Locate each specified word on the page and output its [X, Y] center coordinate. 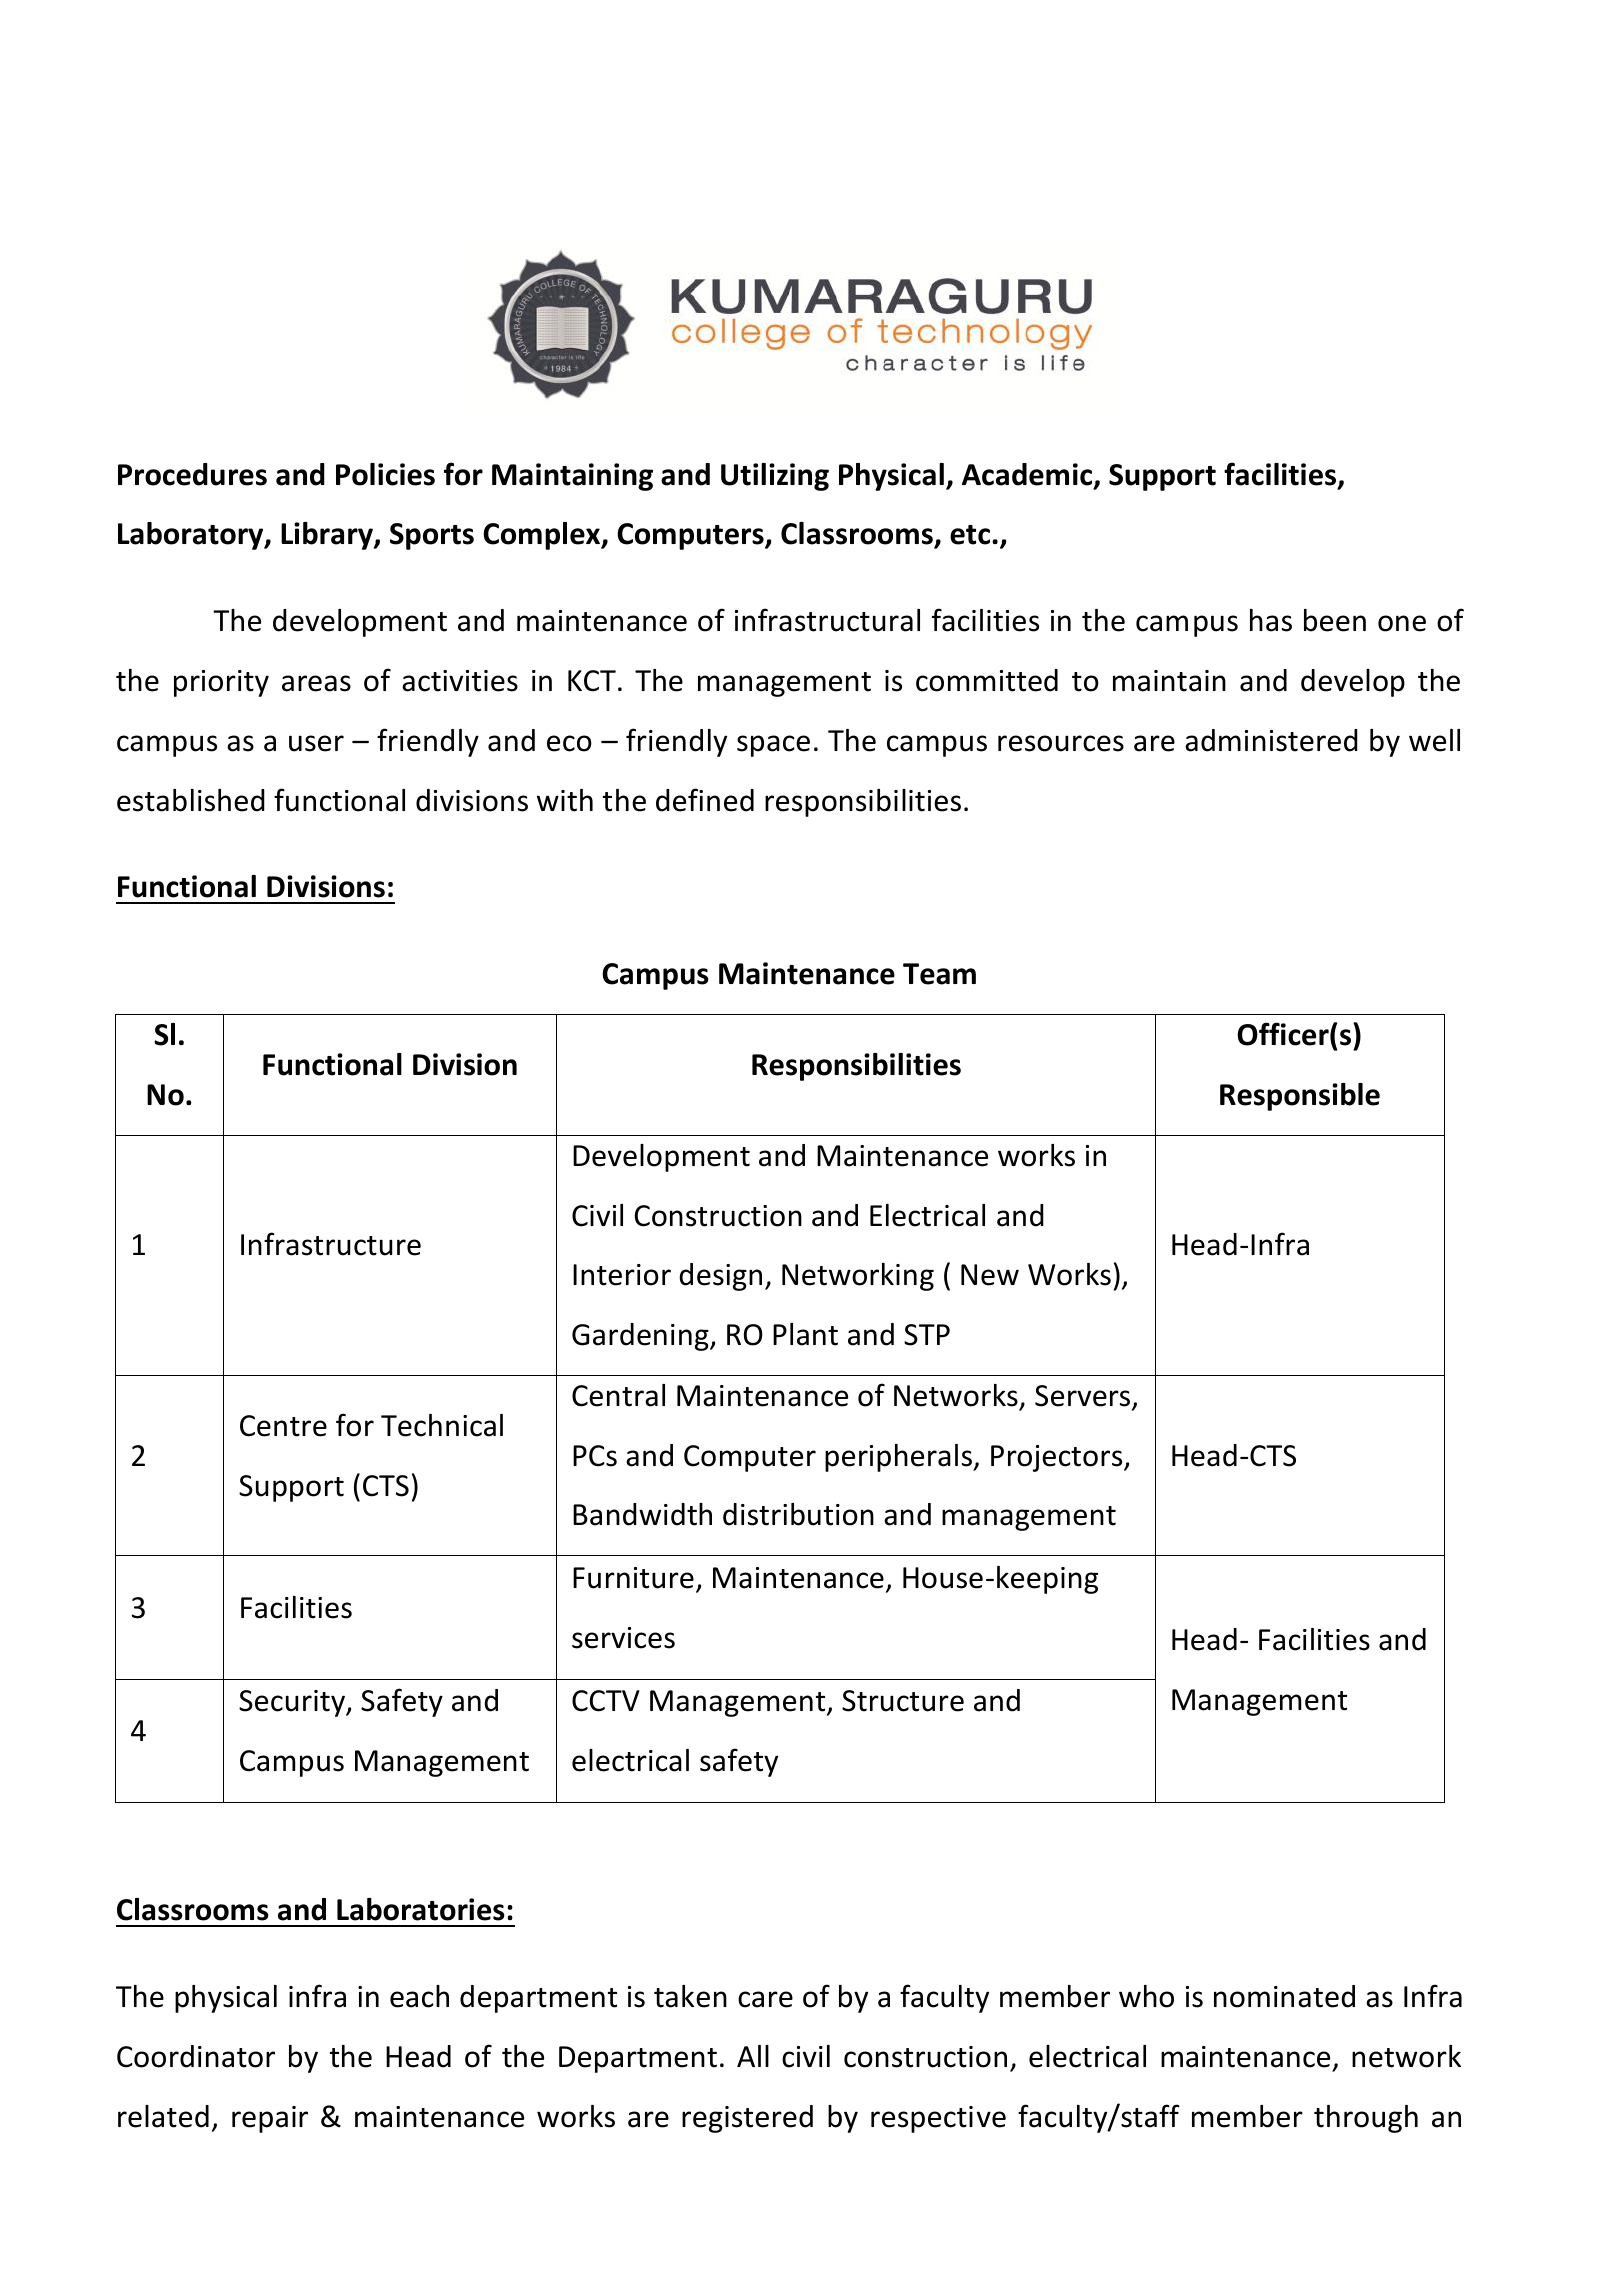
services [623, 1638]
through [1366, 2119]
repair [270, 2119]
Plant [805, 1334]
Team [939, 974]
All [753, 2056]
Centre [283, 1426]
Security [293, 1703]
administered [1271, 740]
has [1271, 620]
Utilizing [775, 477]
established [191, 800]
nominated [1284, 1996]
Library [328, 536]
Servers [1082, 1396]
